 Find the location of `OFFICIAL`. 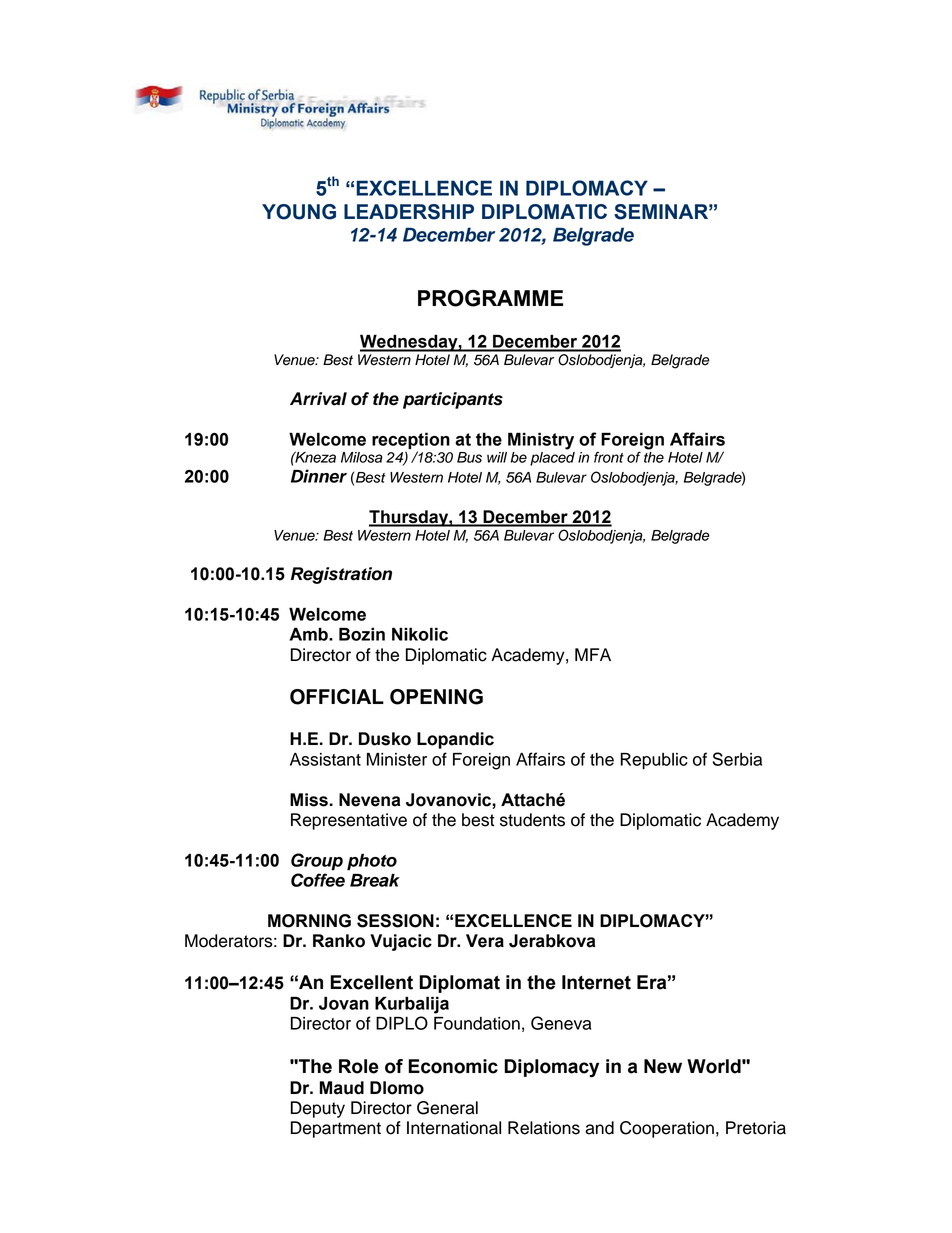

OFFICIAL is located at coordinates (337, 697).
